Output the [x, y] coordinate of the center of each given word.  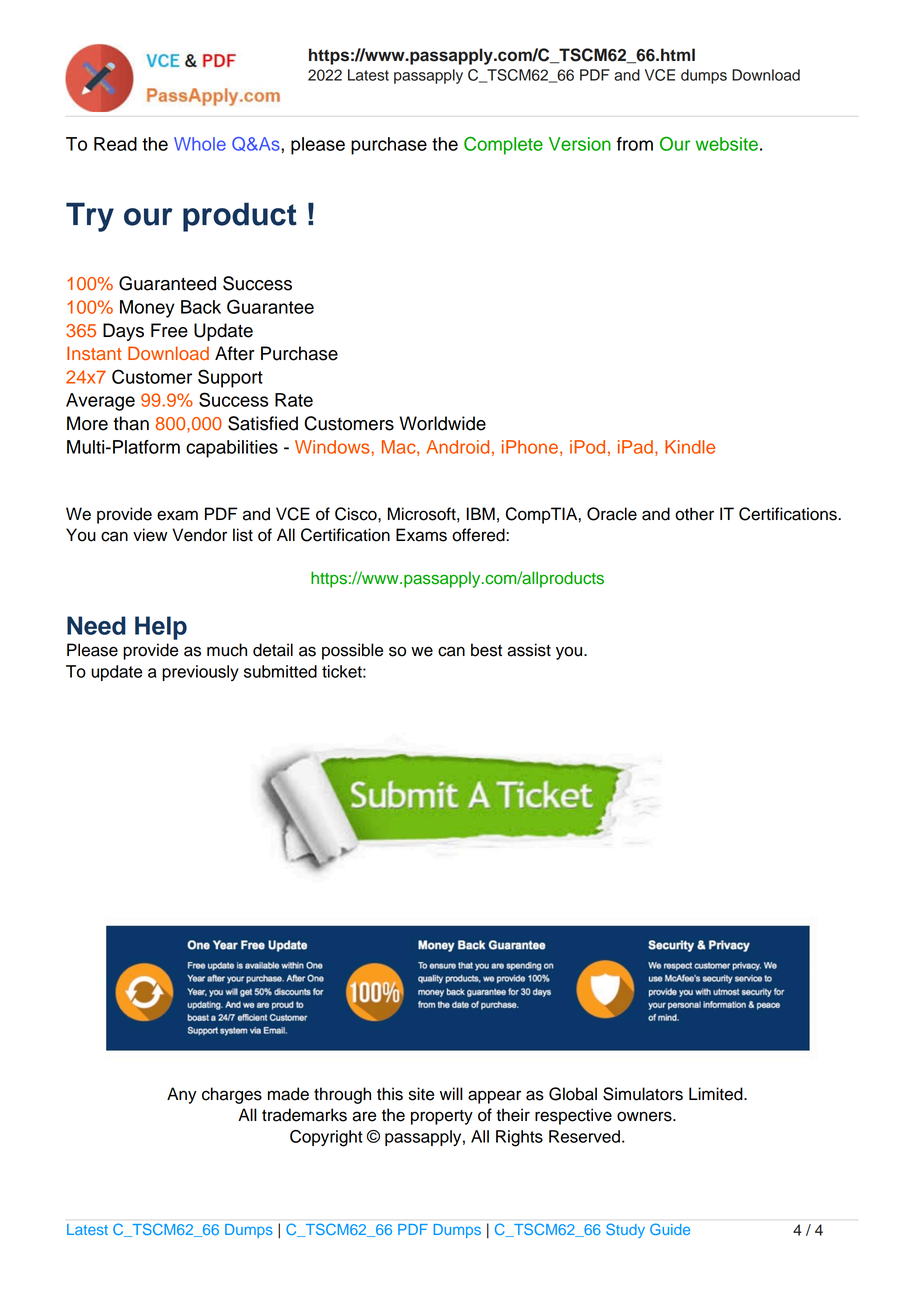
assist [529, 650]
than [131, 423]
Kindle [690, 447]
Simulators [643, 1094]
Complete [503, 145]
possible [352, 651]
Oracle [612, 514]
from [635, 144]
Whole [200, 144]
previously [200, 673]
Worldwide [442, 423]
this [390, 1094]
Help [161, 628]
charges [232, 1095]
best [486, 650]
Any [182, 1095]
